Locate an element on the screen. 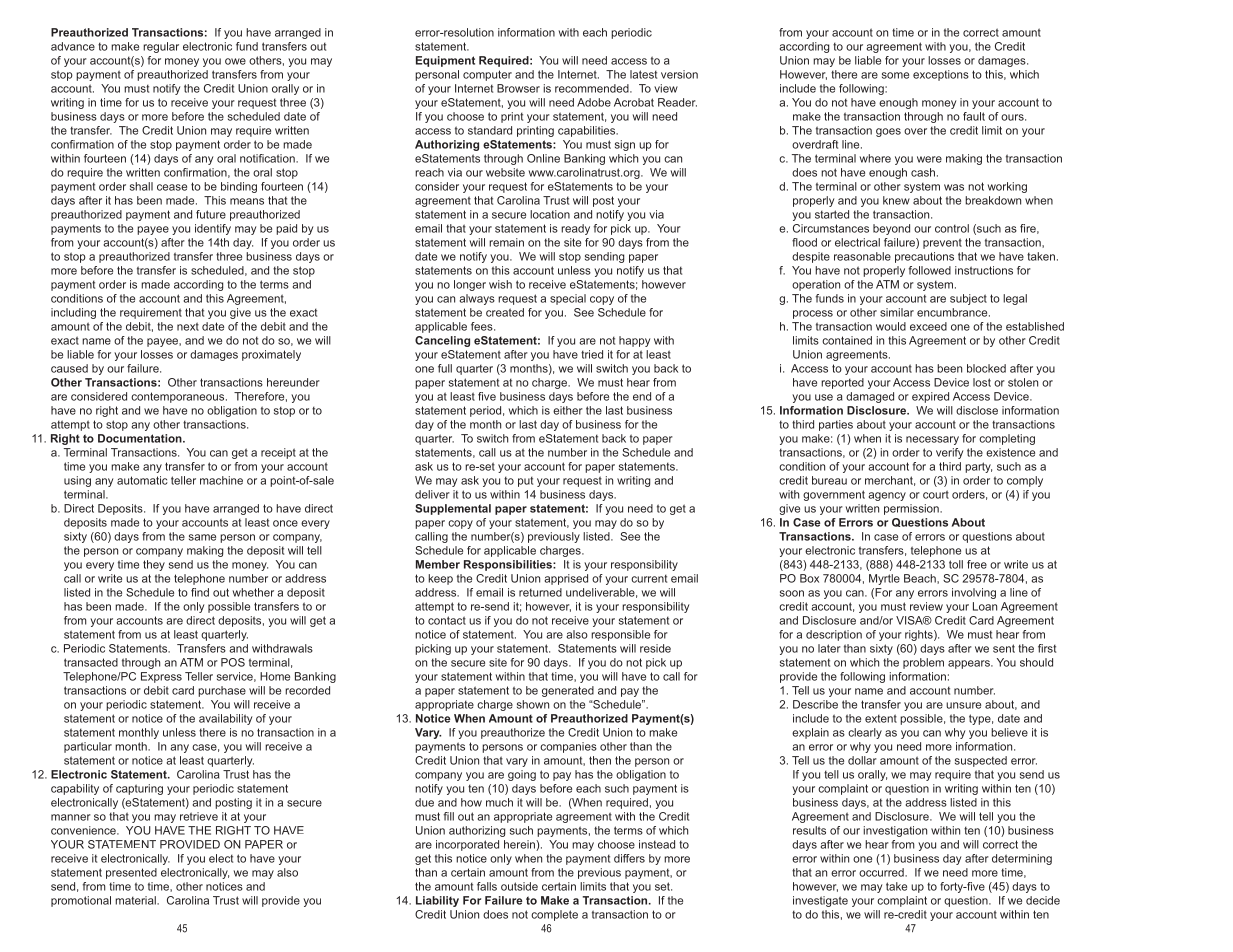 This screenshot has height=952, width=1233. exceptions is located at coordinates (941, 75).
